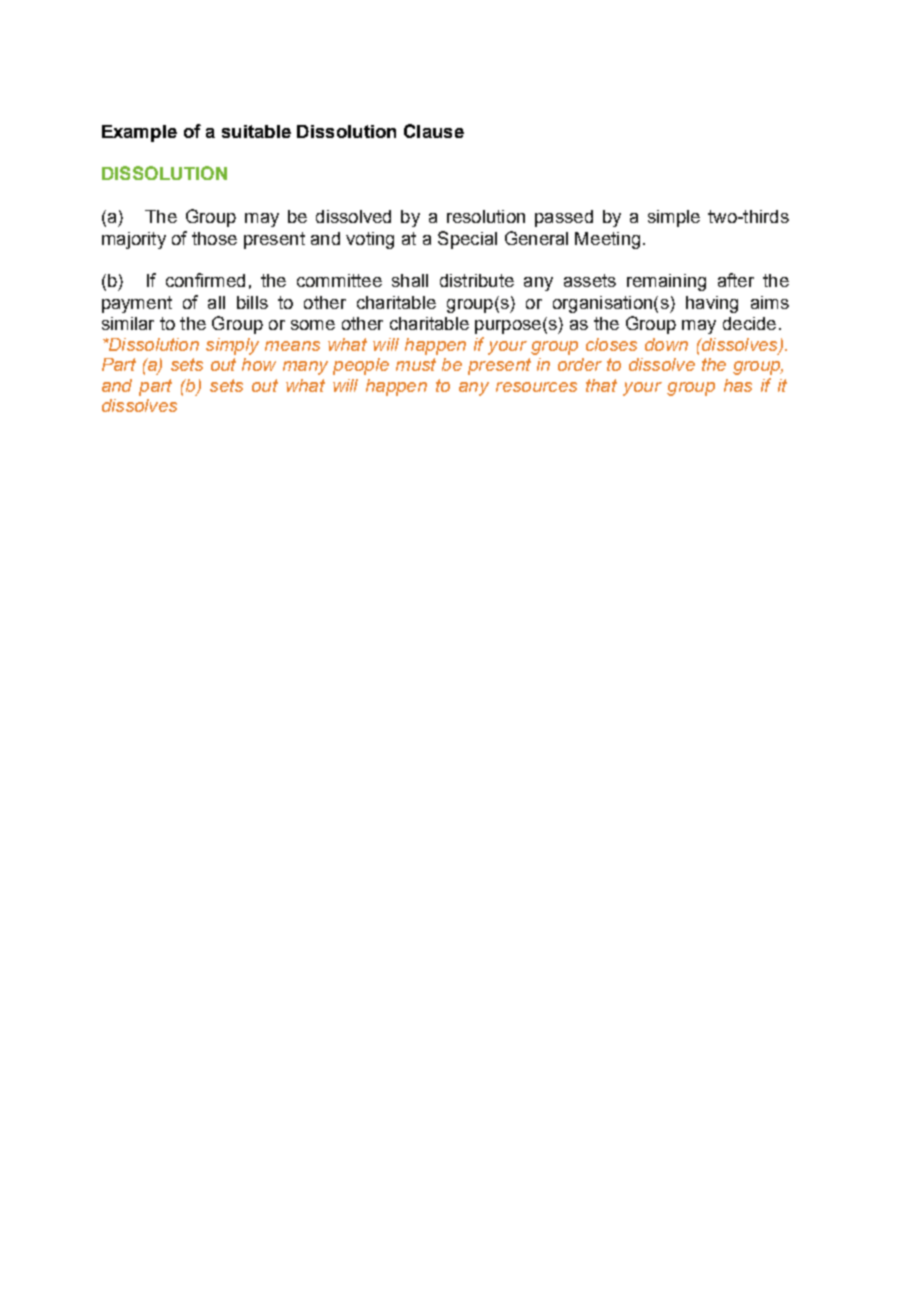 Image resolution: width=924 pixels, height=1308 pixels. What do you see at coordinates (674, 218) in the screenshot?
I see `simple` at bounding box center [674, 218].
